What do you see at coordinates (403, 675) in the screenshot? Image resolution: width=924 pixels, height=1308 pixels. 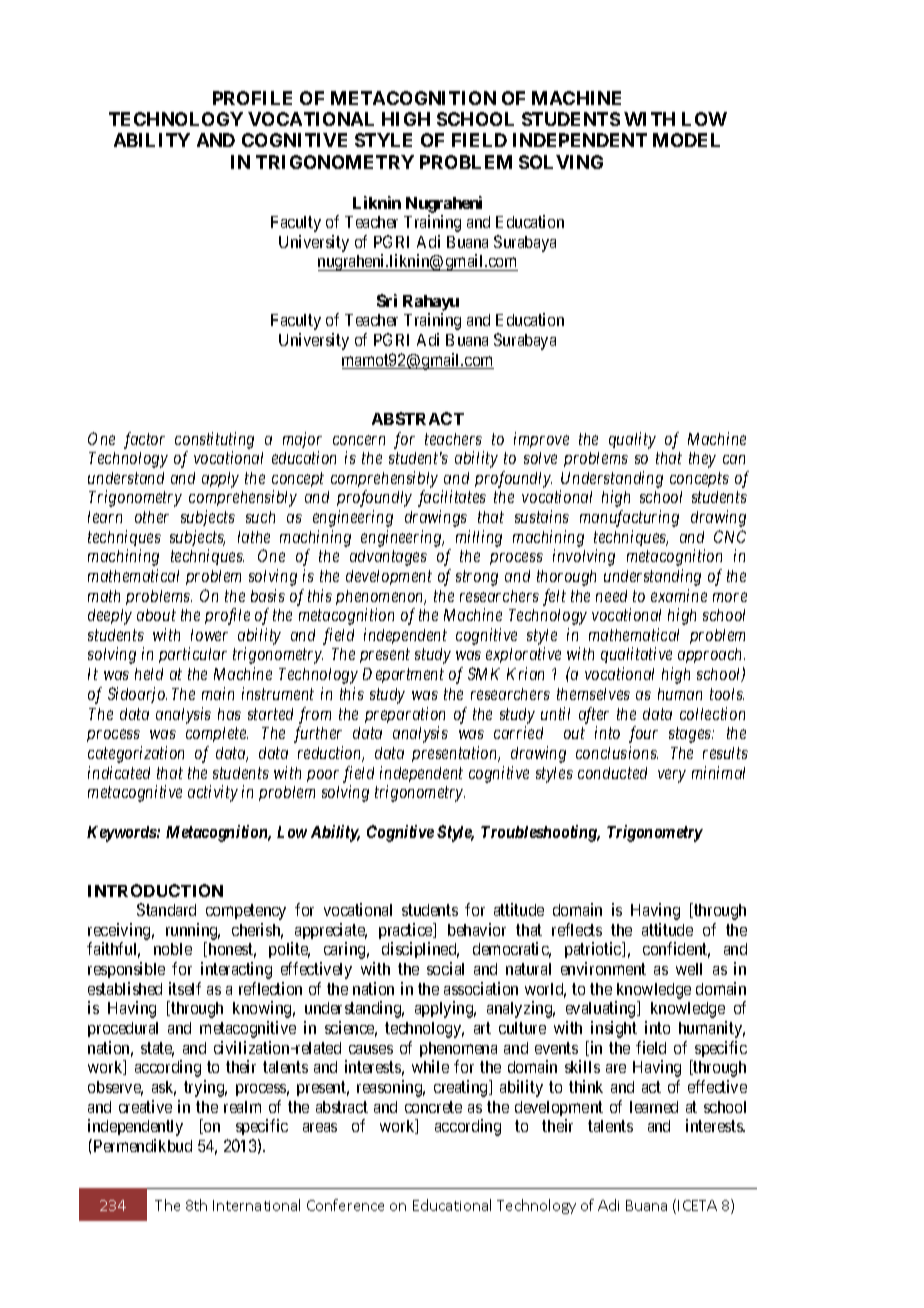 I see `Department` at bounding box center [403, 675].
